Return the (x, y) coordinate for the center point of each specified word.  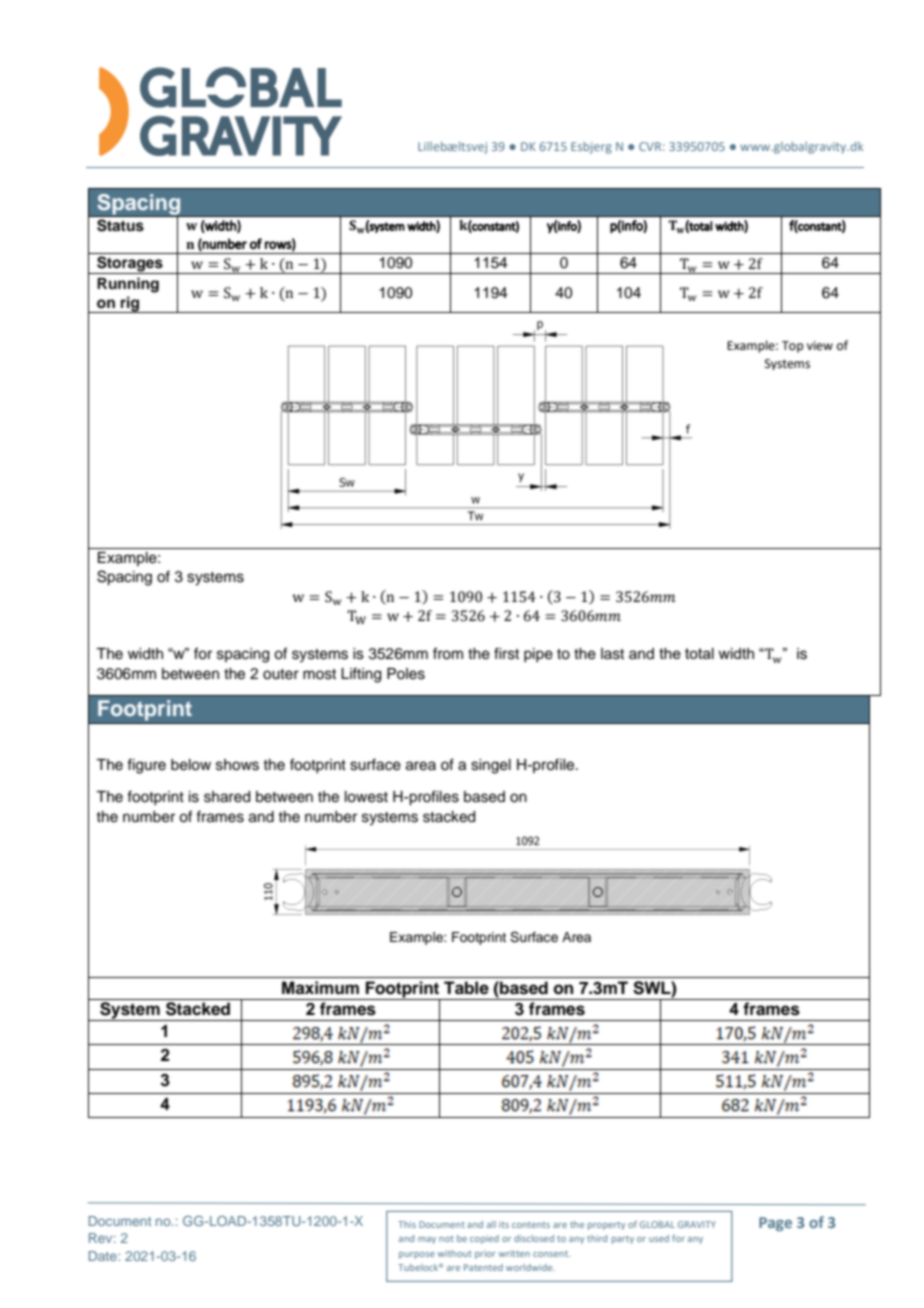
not (446, 1239)
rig (130, 304)
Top (792, 347)
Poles (406, 674)
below (191, 765)
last (612, 654)
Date (104, 1256)
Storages (130, 265)
